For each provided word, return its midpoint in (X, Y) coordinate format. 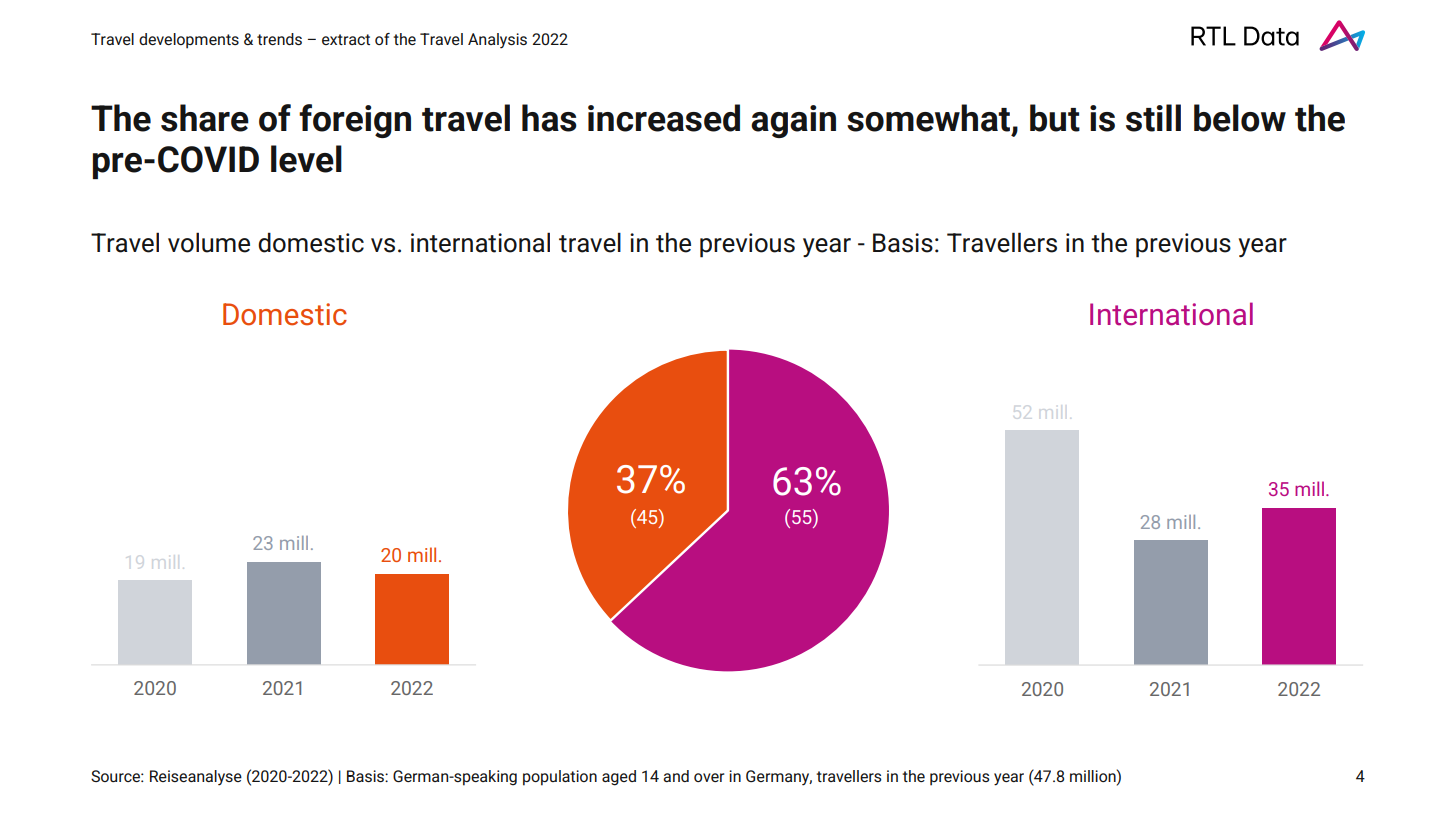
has (549, 118)
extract (346, 39)
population (560, 778)
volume (209, 242)
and (676, 776)
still (1153, 118)
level (306, 159)
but (1055, 118)
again (793, 121)
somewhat (930, 118)
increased (664, 118)
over (709, 777)
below (1240, 118)
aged (619, 778)
